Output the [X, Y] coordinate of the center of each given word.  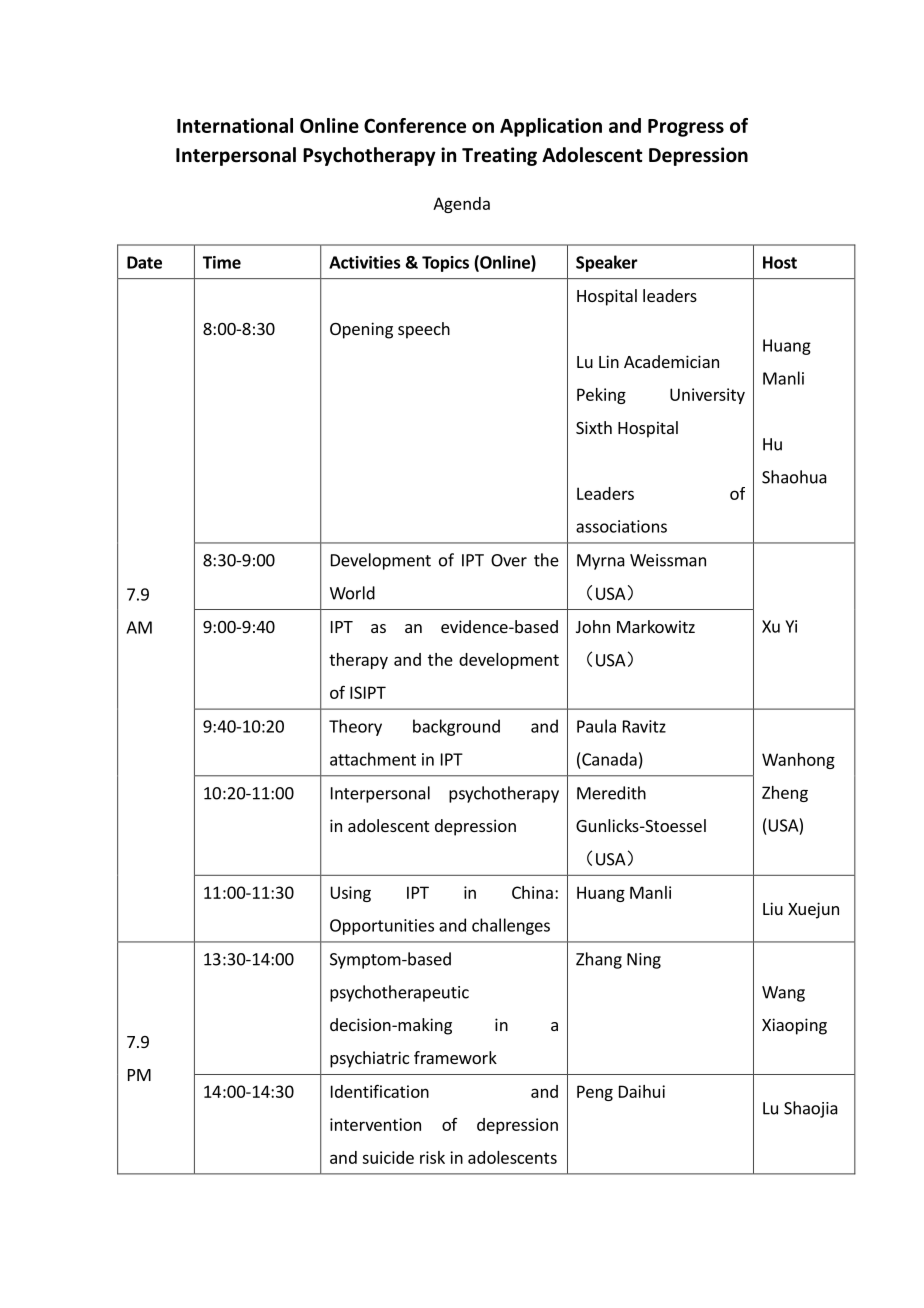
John [593, 626]
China [532, 892]
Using [351, 894]
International [235, 125]
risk [432, 1157]
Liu [773, 908]
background [456, 727]
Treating [499, 156]
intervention [375, 1124]
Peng [595, 1093]
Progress [686, 128]
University [707, 396]
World [352, 593]
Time [222, 262]
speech [424, 330]
